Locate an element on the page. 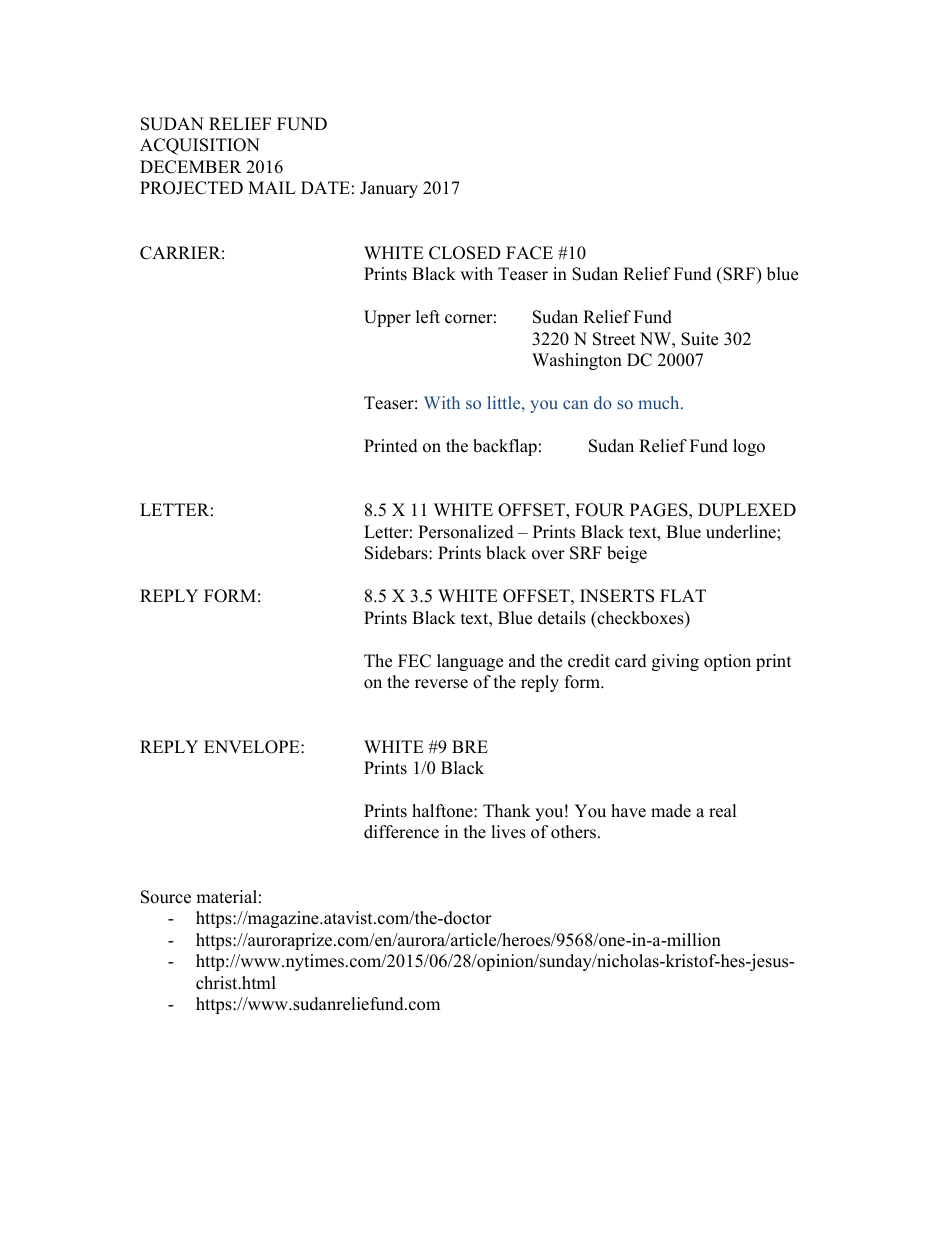 Image resolution: width=952 pixels, height=1233 pixels. FEC is located at coordinates (414, 661).
